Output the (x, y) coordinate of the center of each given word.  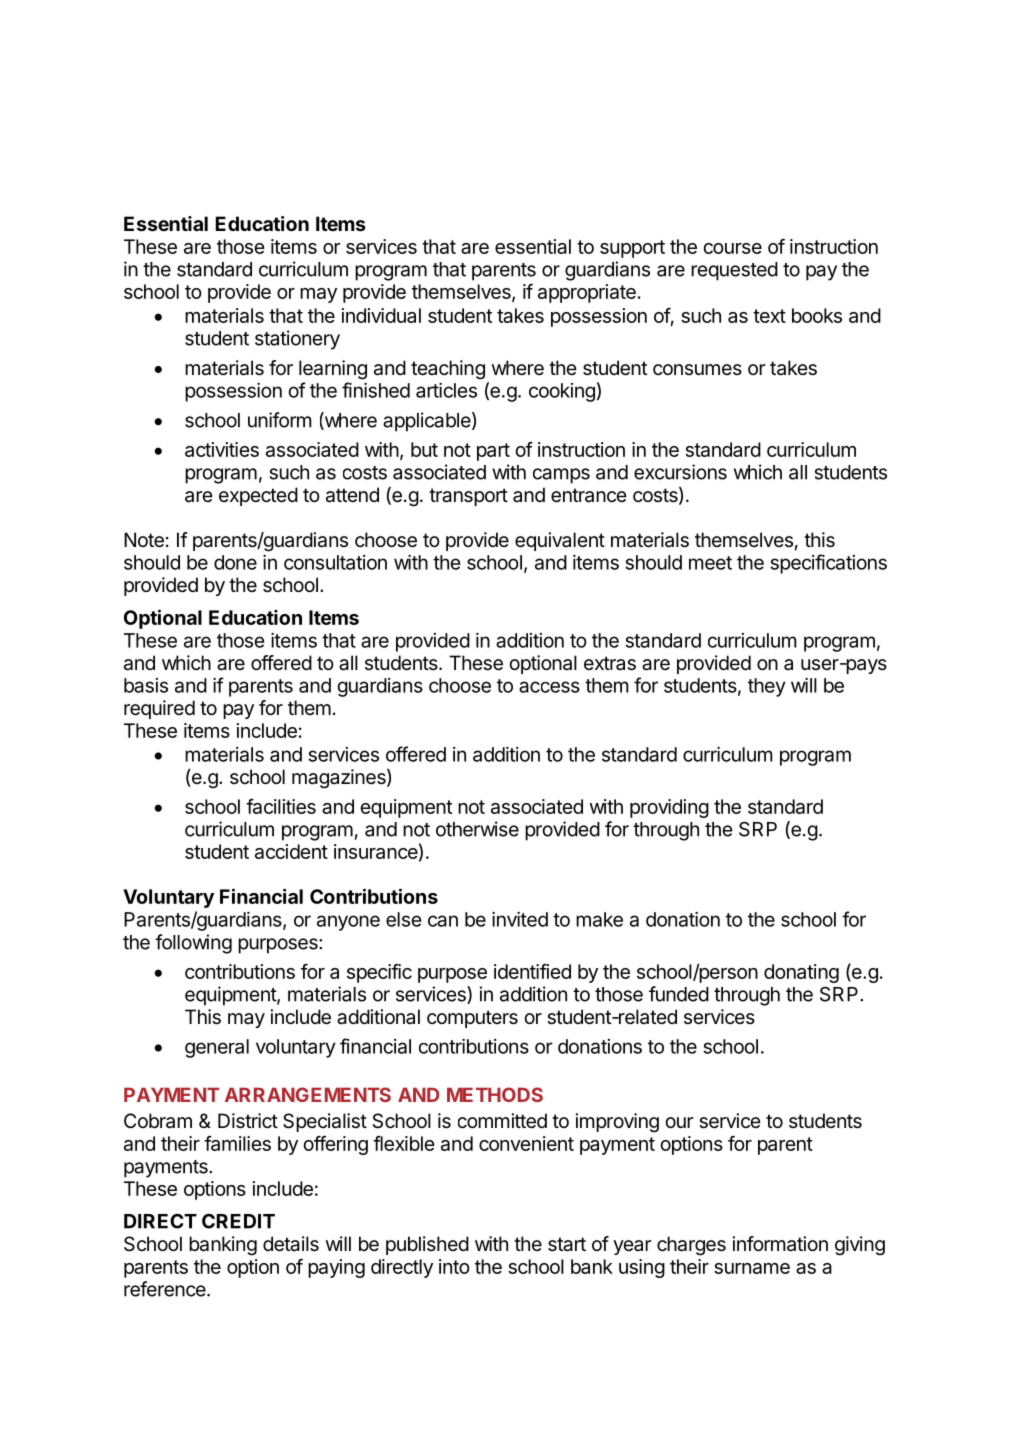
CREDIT (238, 1221)
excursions (680, 472)
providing (669, 808)
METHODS (495, 1094)
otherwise (477, 829)
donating (801, 973)
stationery (297, 340)
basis (146, 685)
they (767, 687)
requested (734, 271)
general (217, 1048)
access (549, 687)
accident (291, 851)
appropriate (587, 293)
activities (222, 449)
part (493, 452)
